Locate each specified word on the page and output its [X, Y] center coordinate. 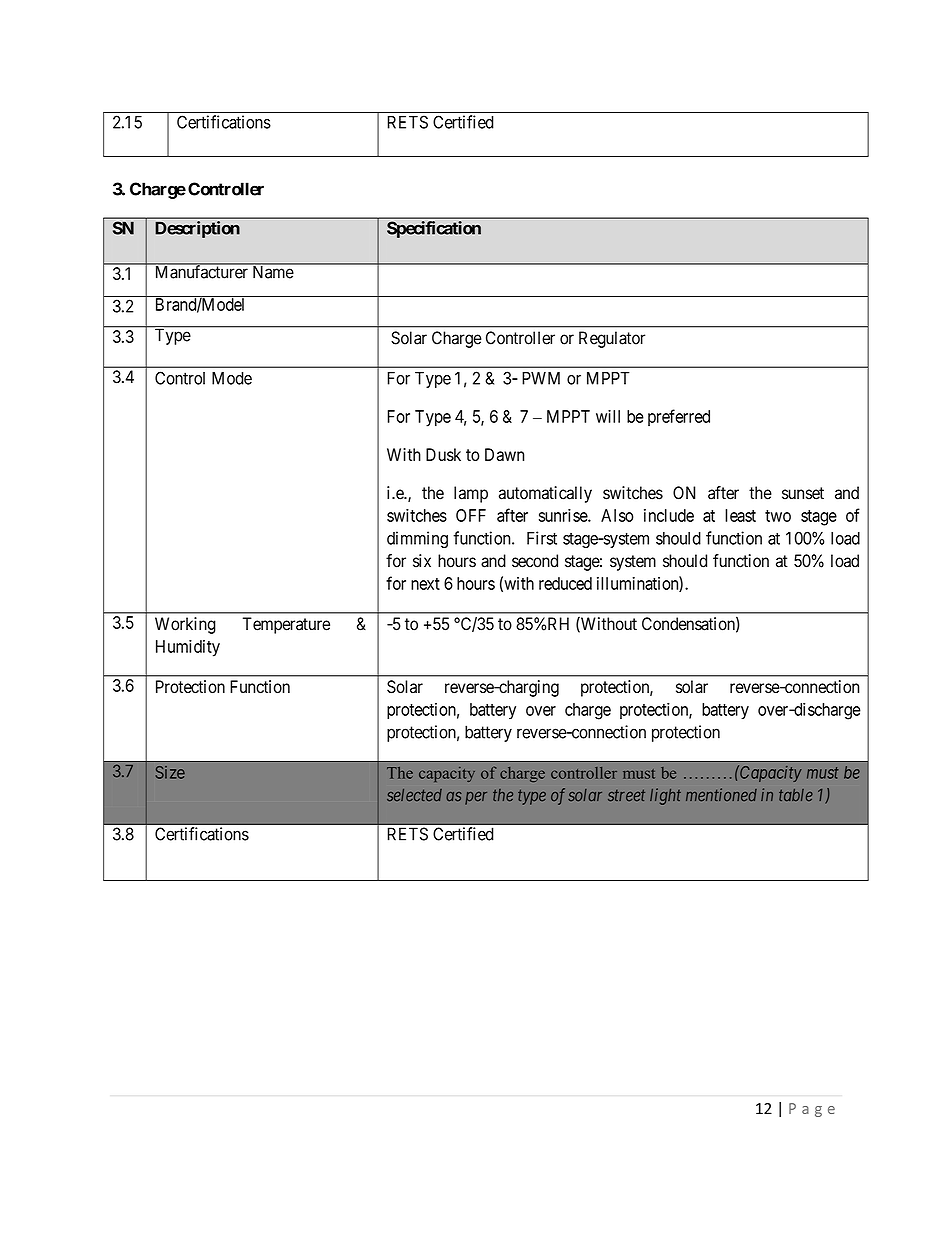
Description [197, 229]
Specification [434, 229]
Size [170, 772]
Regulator [612, 339]
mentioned [721, 795]
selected [414, 795]
